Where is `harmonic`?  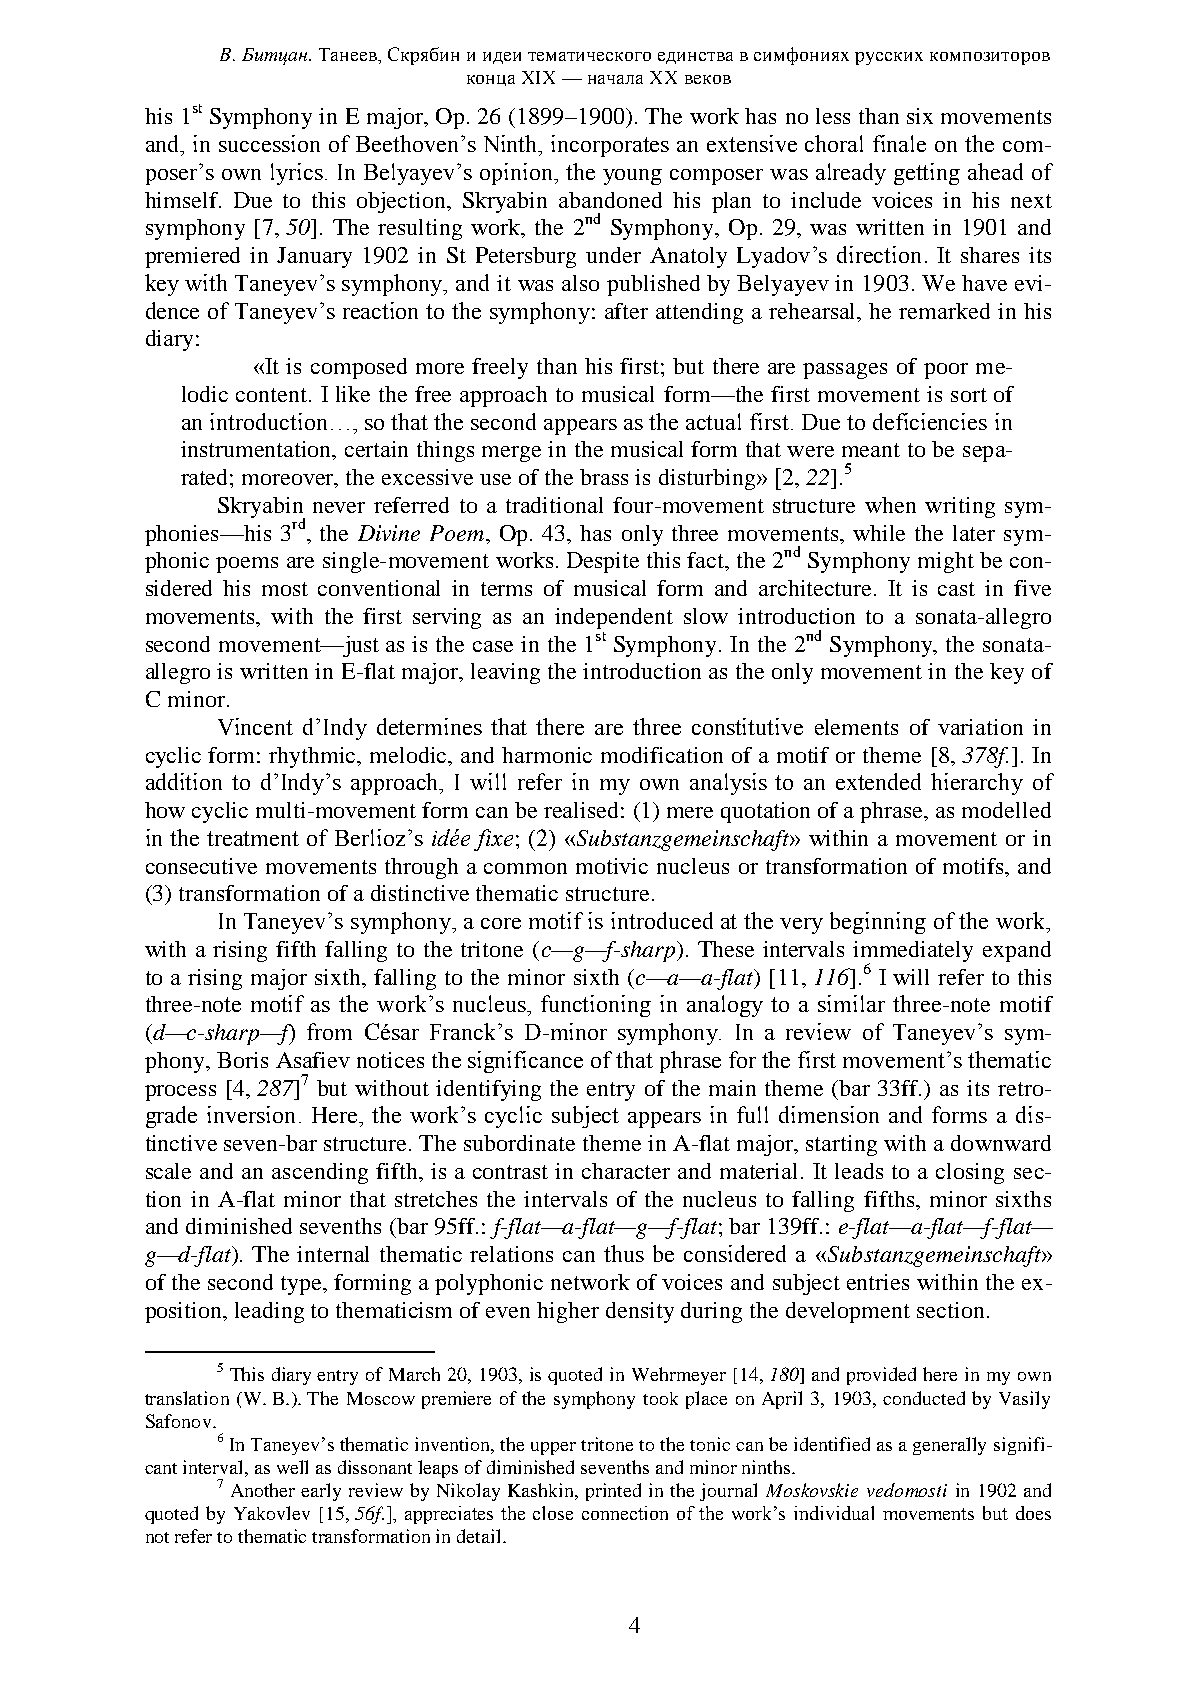
harmonic is located at coordinates (547, 755).
